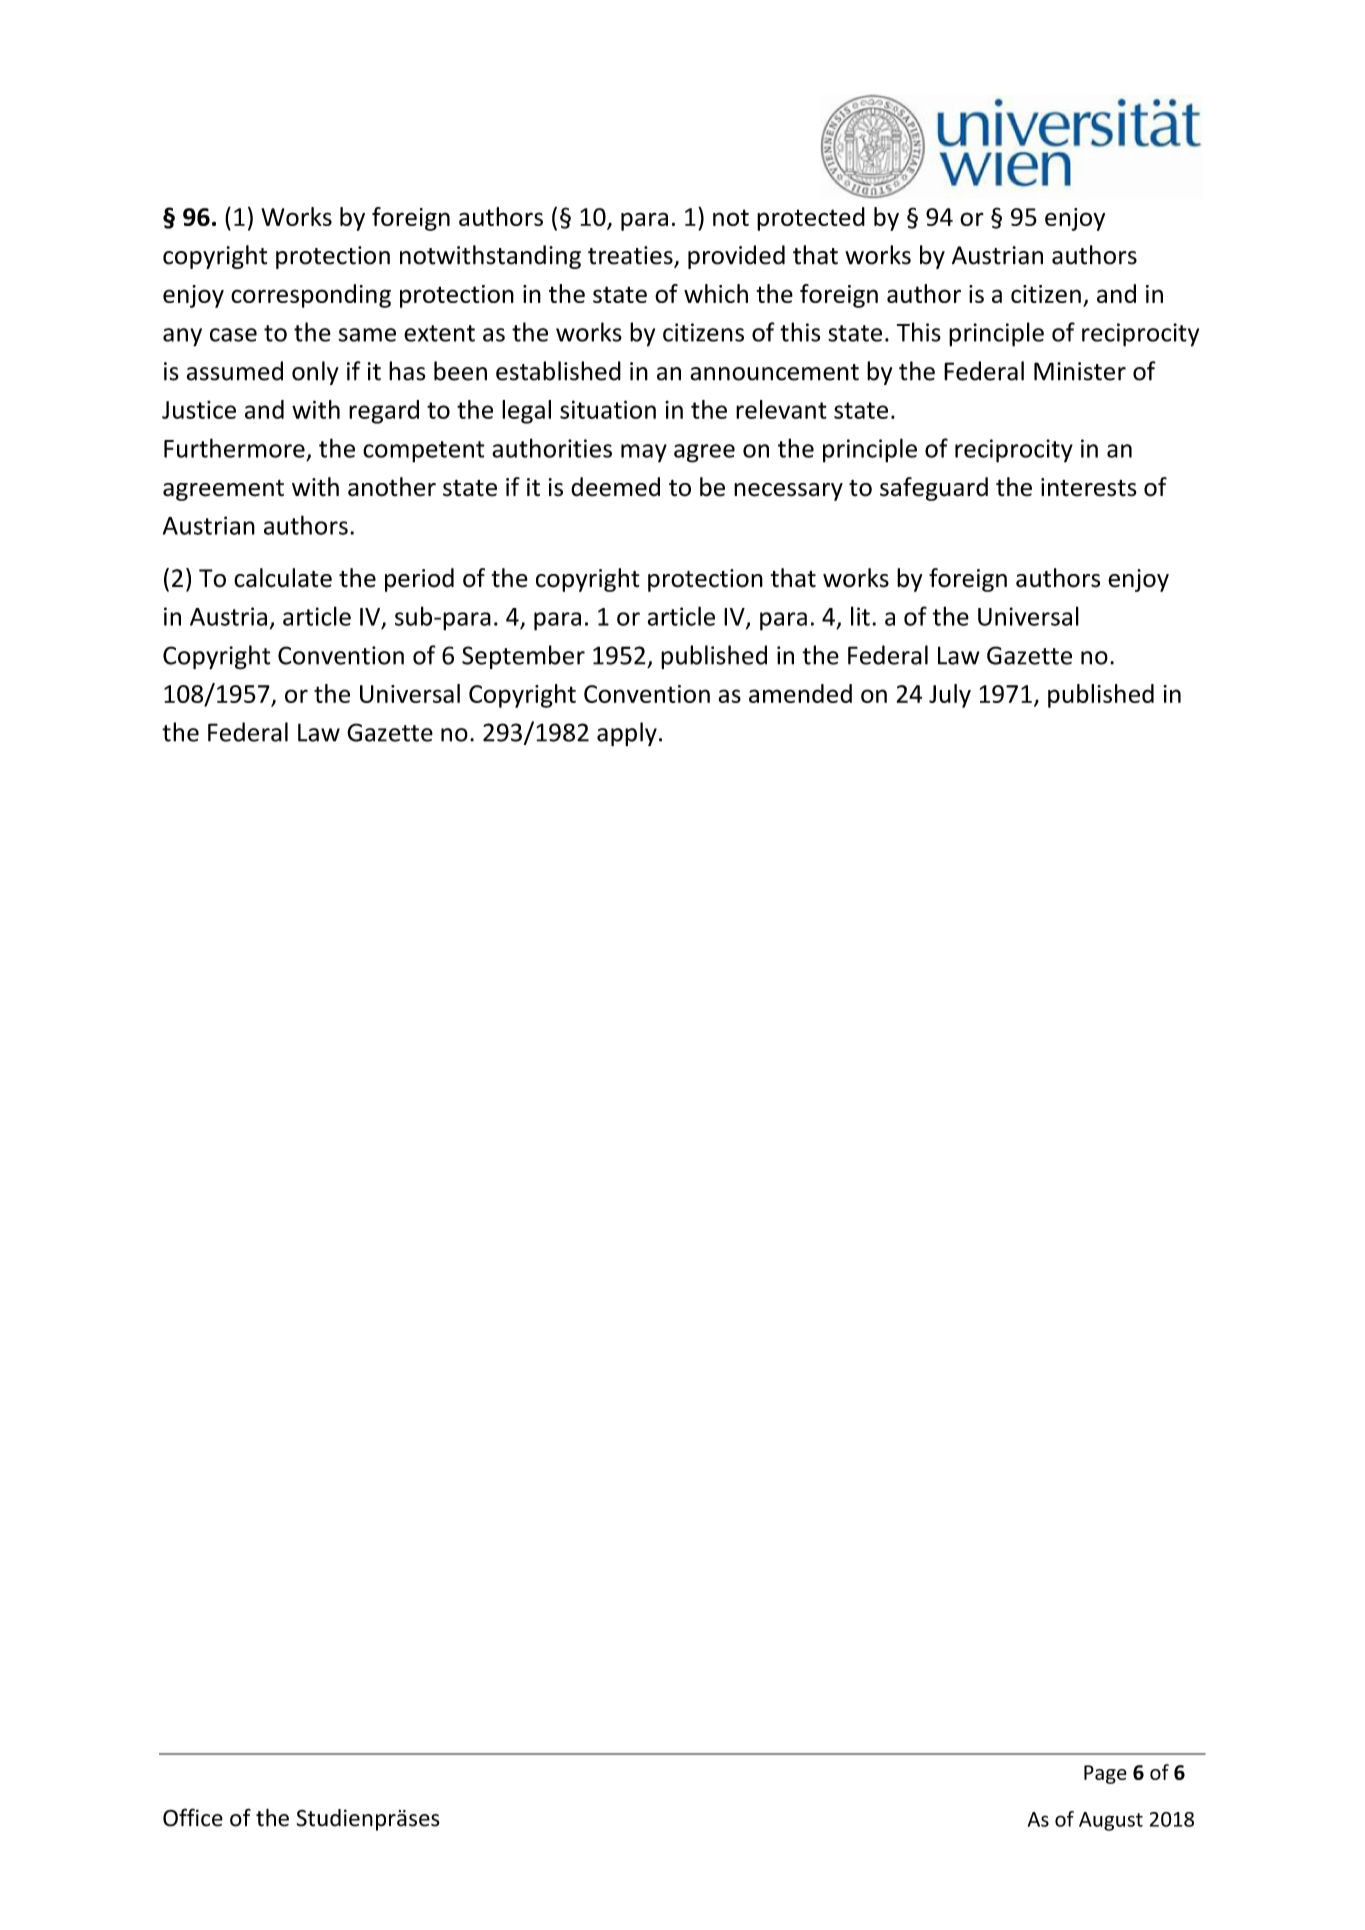 The width and height of the screenshot is (1365, 1930). I want to click on treaties, so click(631, 256).
